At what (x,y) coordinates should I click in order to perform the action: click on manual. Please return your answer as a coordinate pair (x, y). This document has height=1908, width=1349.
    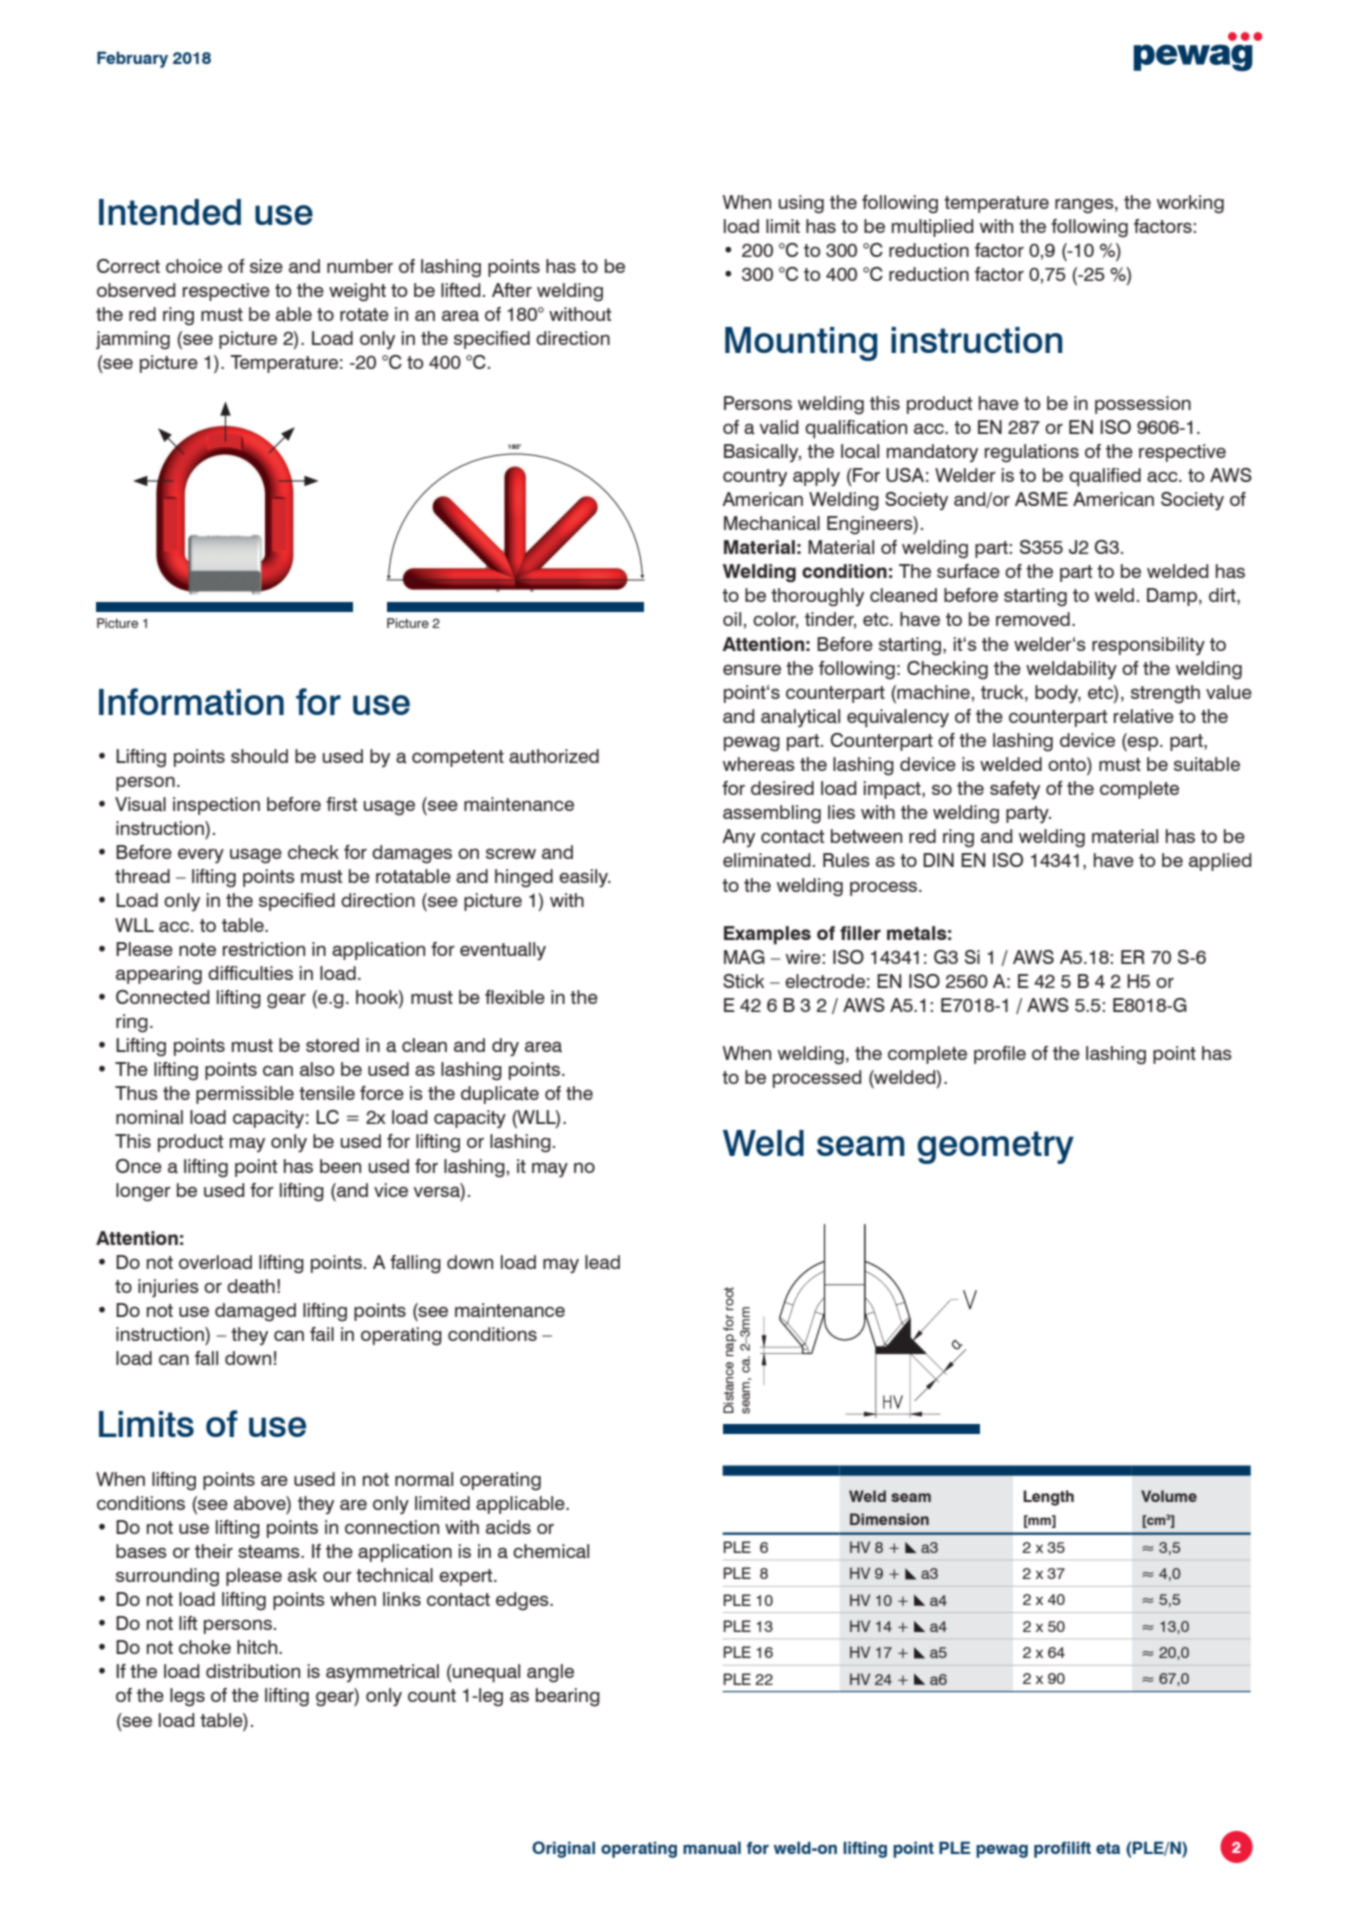
    Looking at the image, I should click on (712, 1847).
